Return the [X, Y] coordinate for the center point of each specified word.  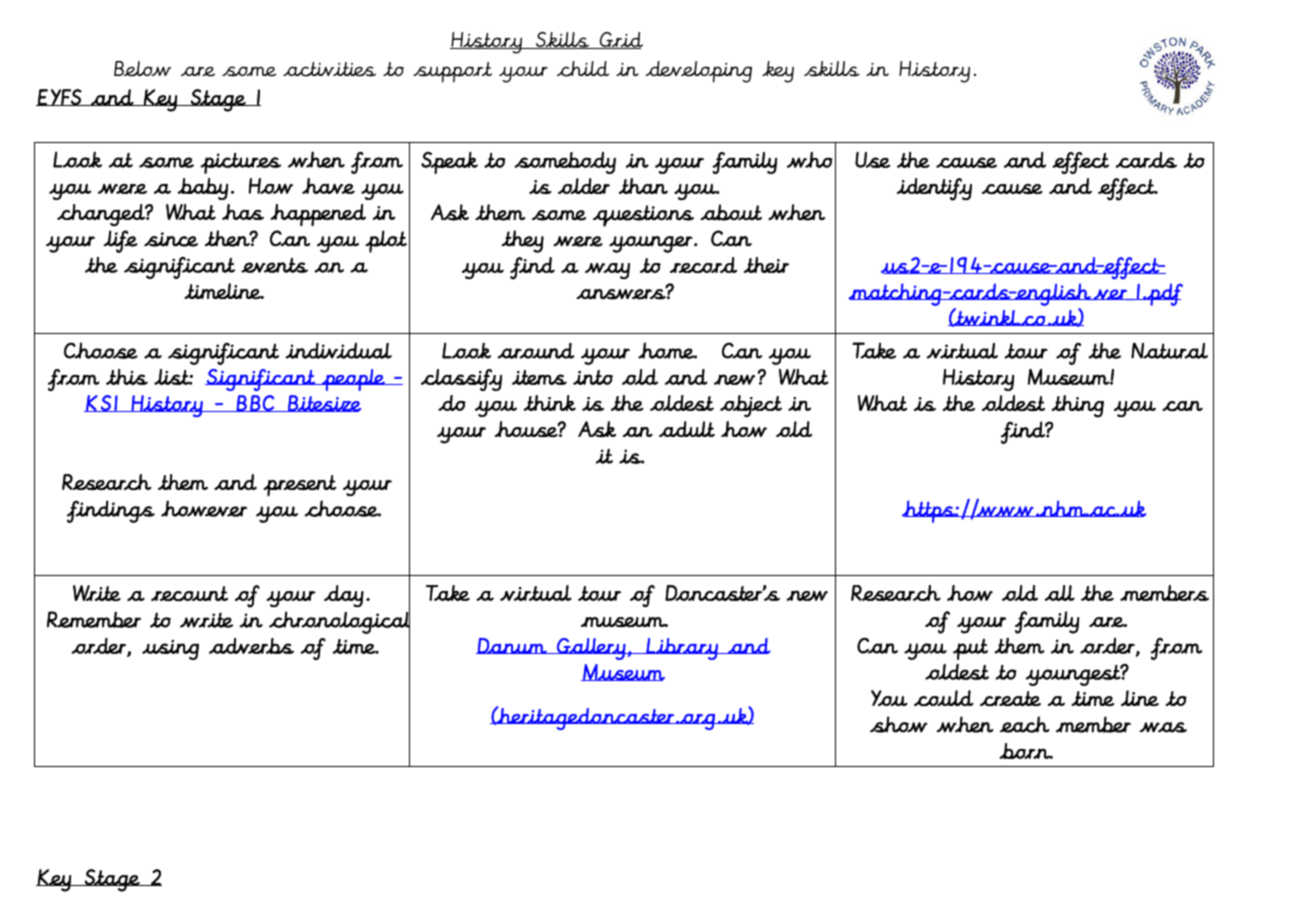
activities [329, 69]
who [810, 160]
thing [1078, 406]
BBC [255, 403]
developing [699, 72]
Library [682, 649]
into [593, 377]
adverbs [251, 646]
